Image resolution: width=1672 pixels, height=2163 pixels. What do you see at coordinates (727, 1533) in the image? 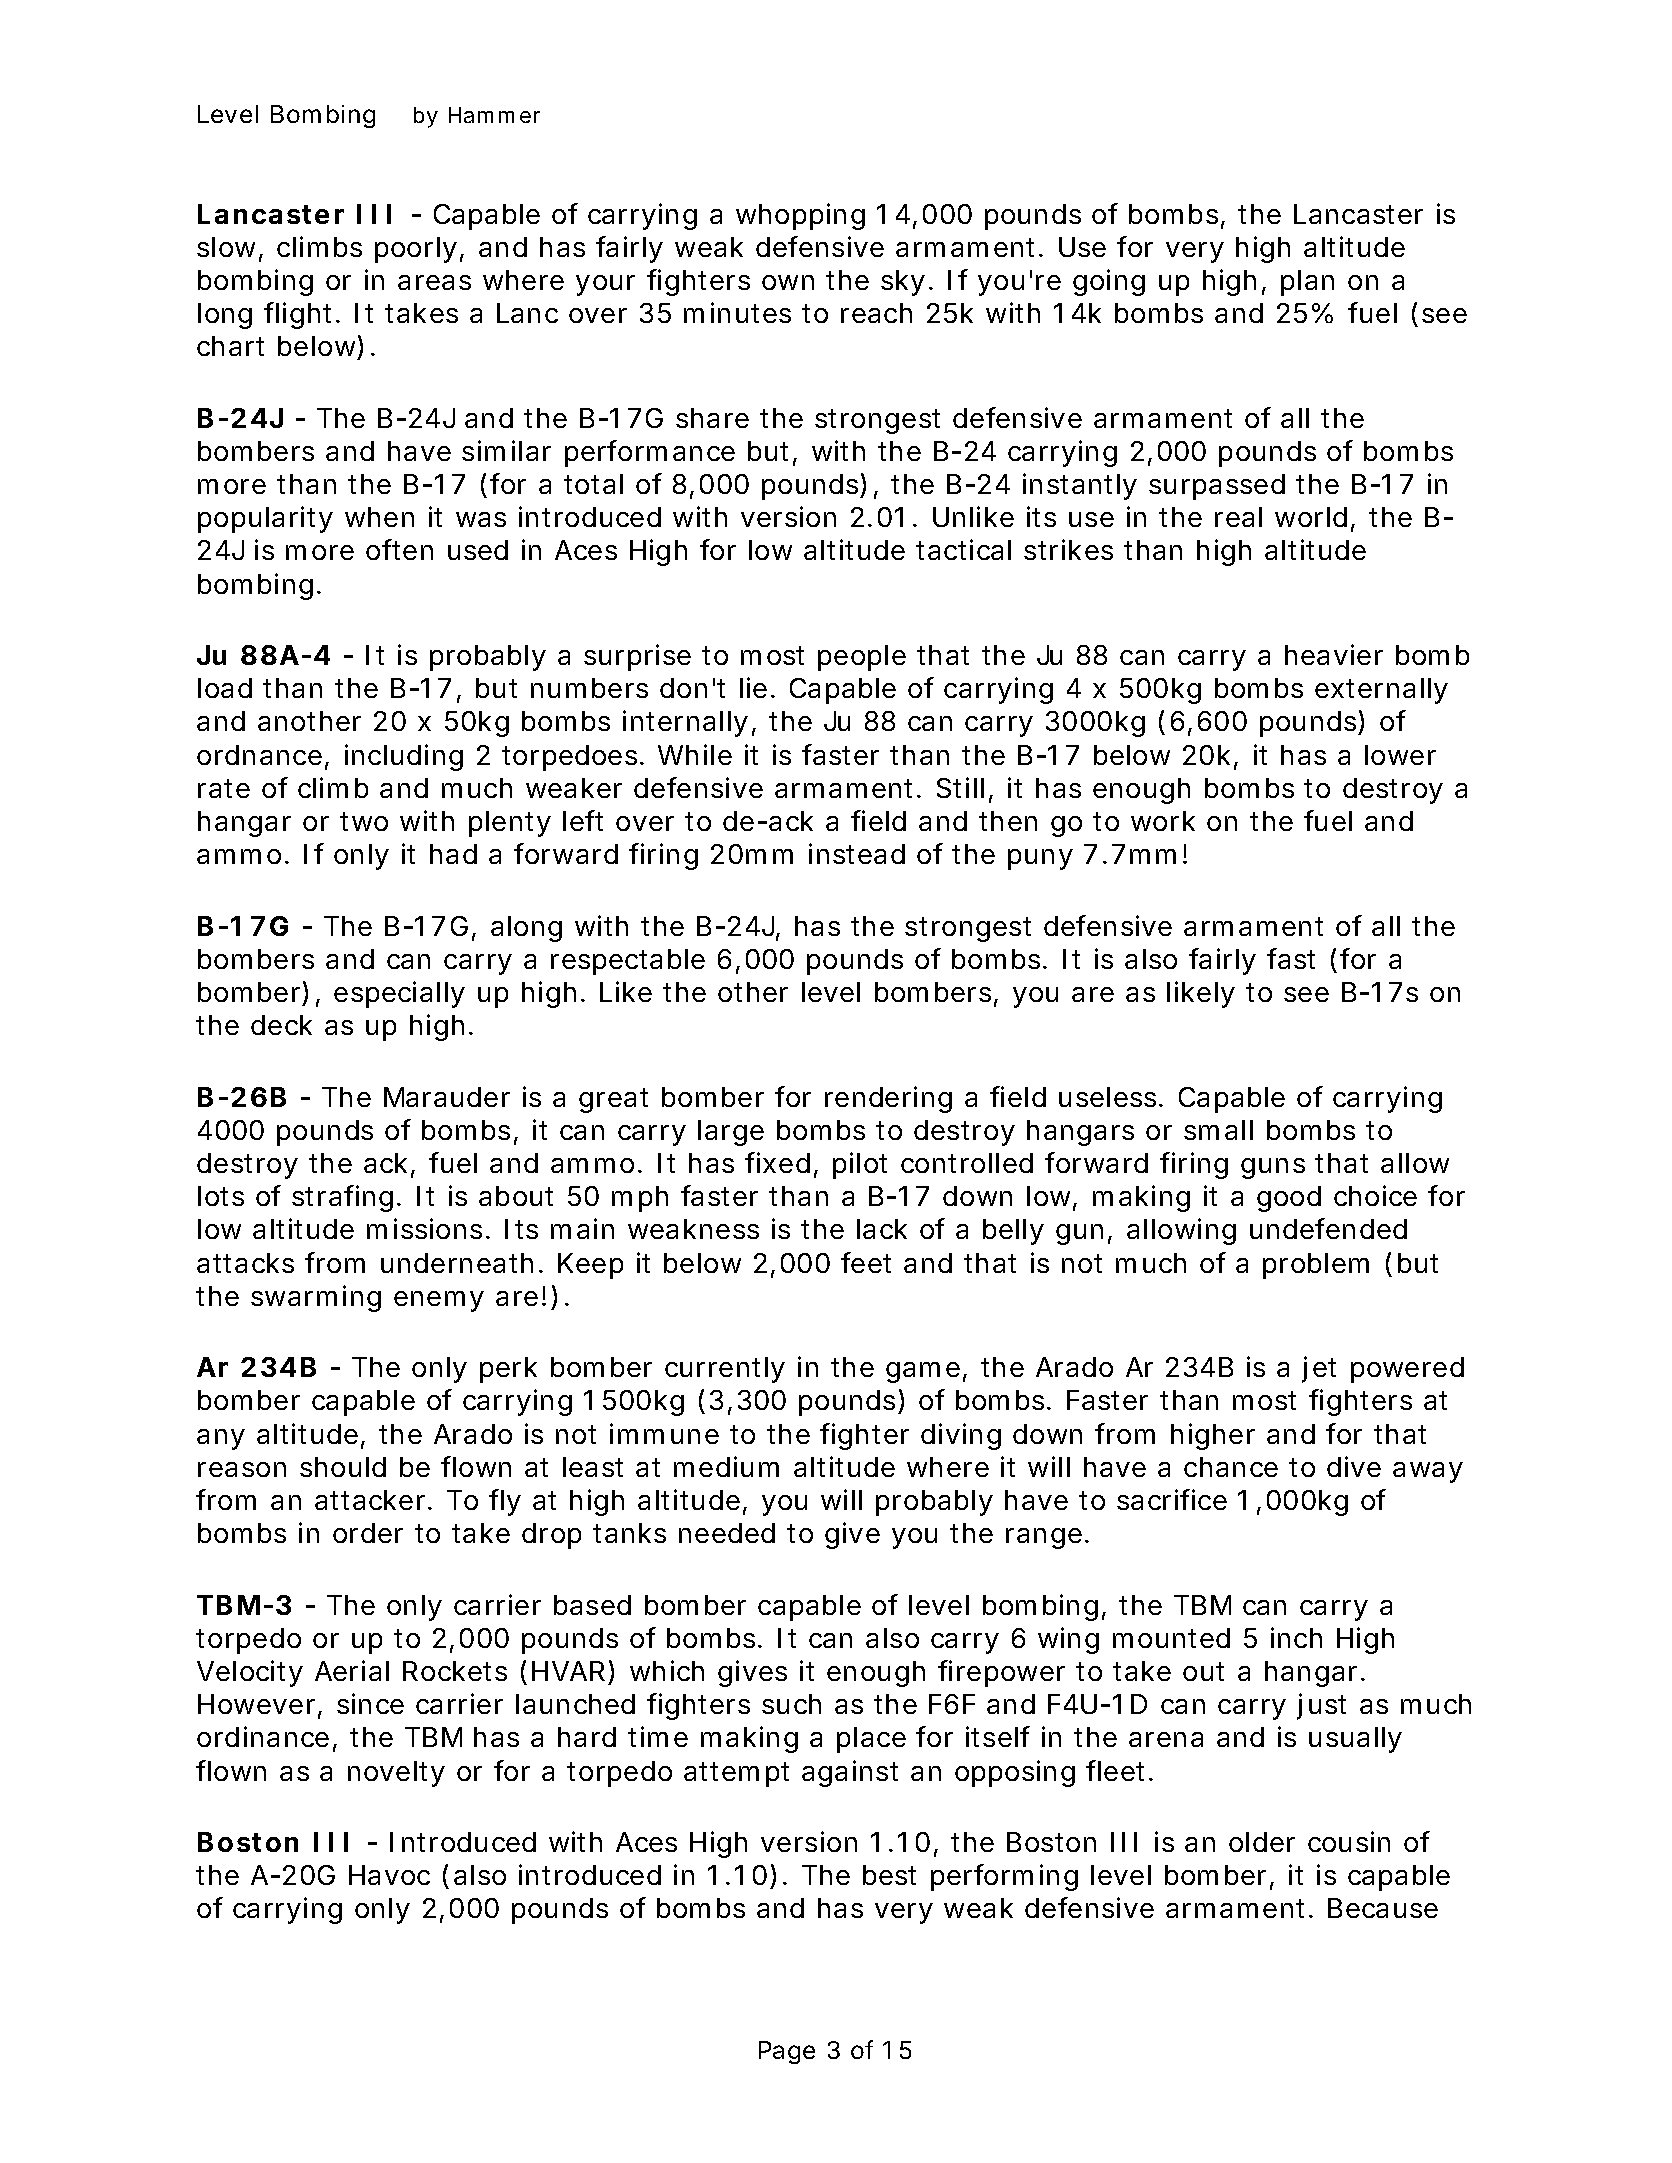
I see `needed` at bounding box center [727, 1533].
